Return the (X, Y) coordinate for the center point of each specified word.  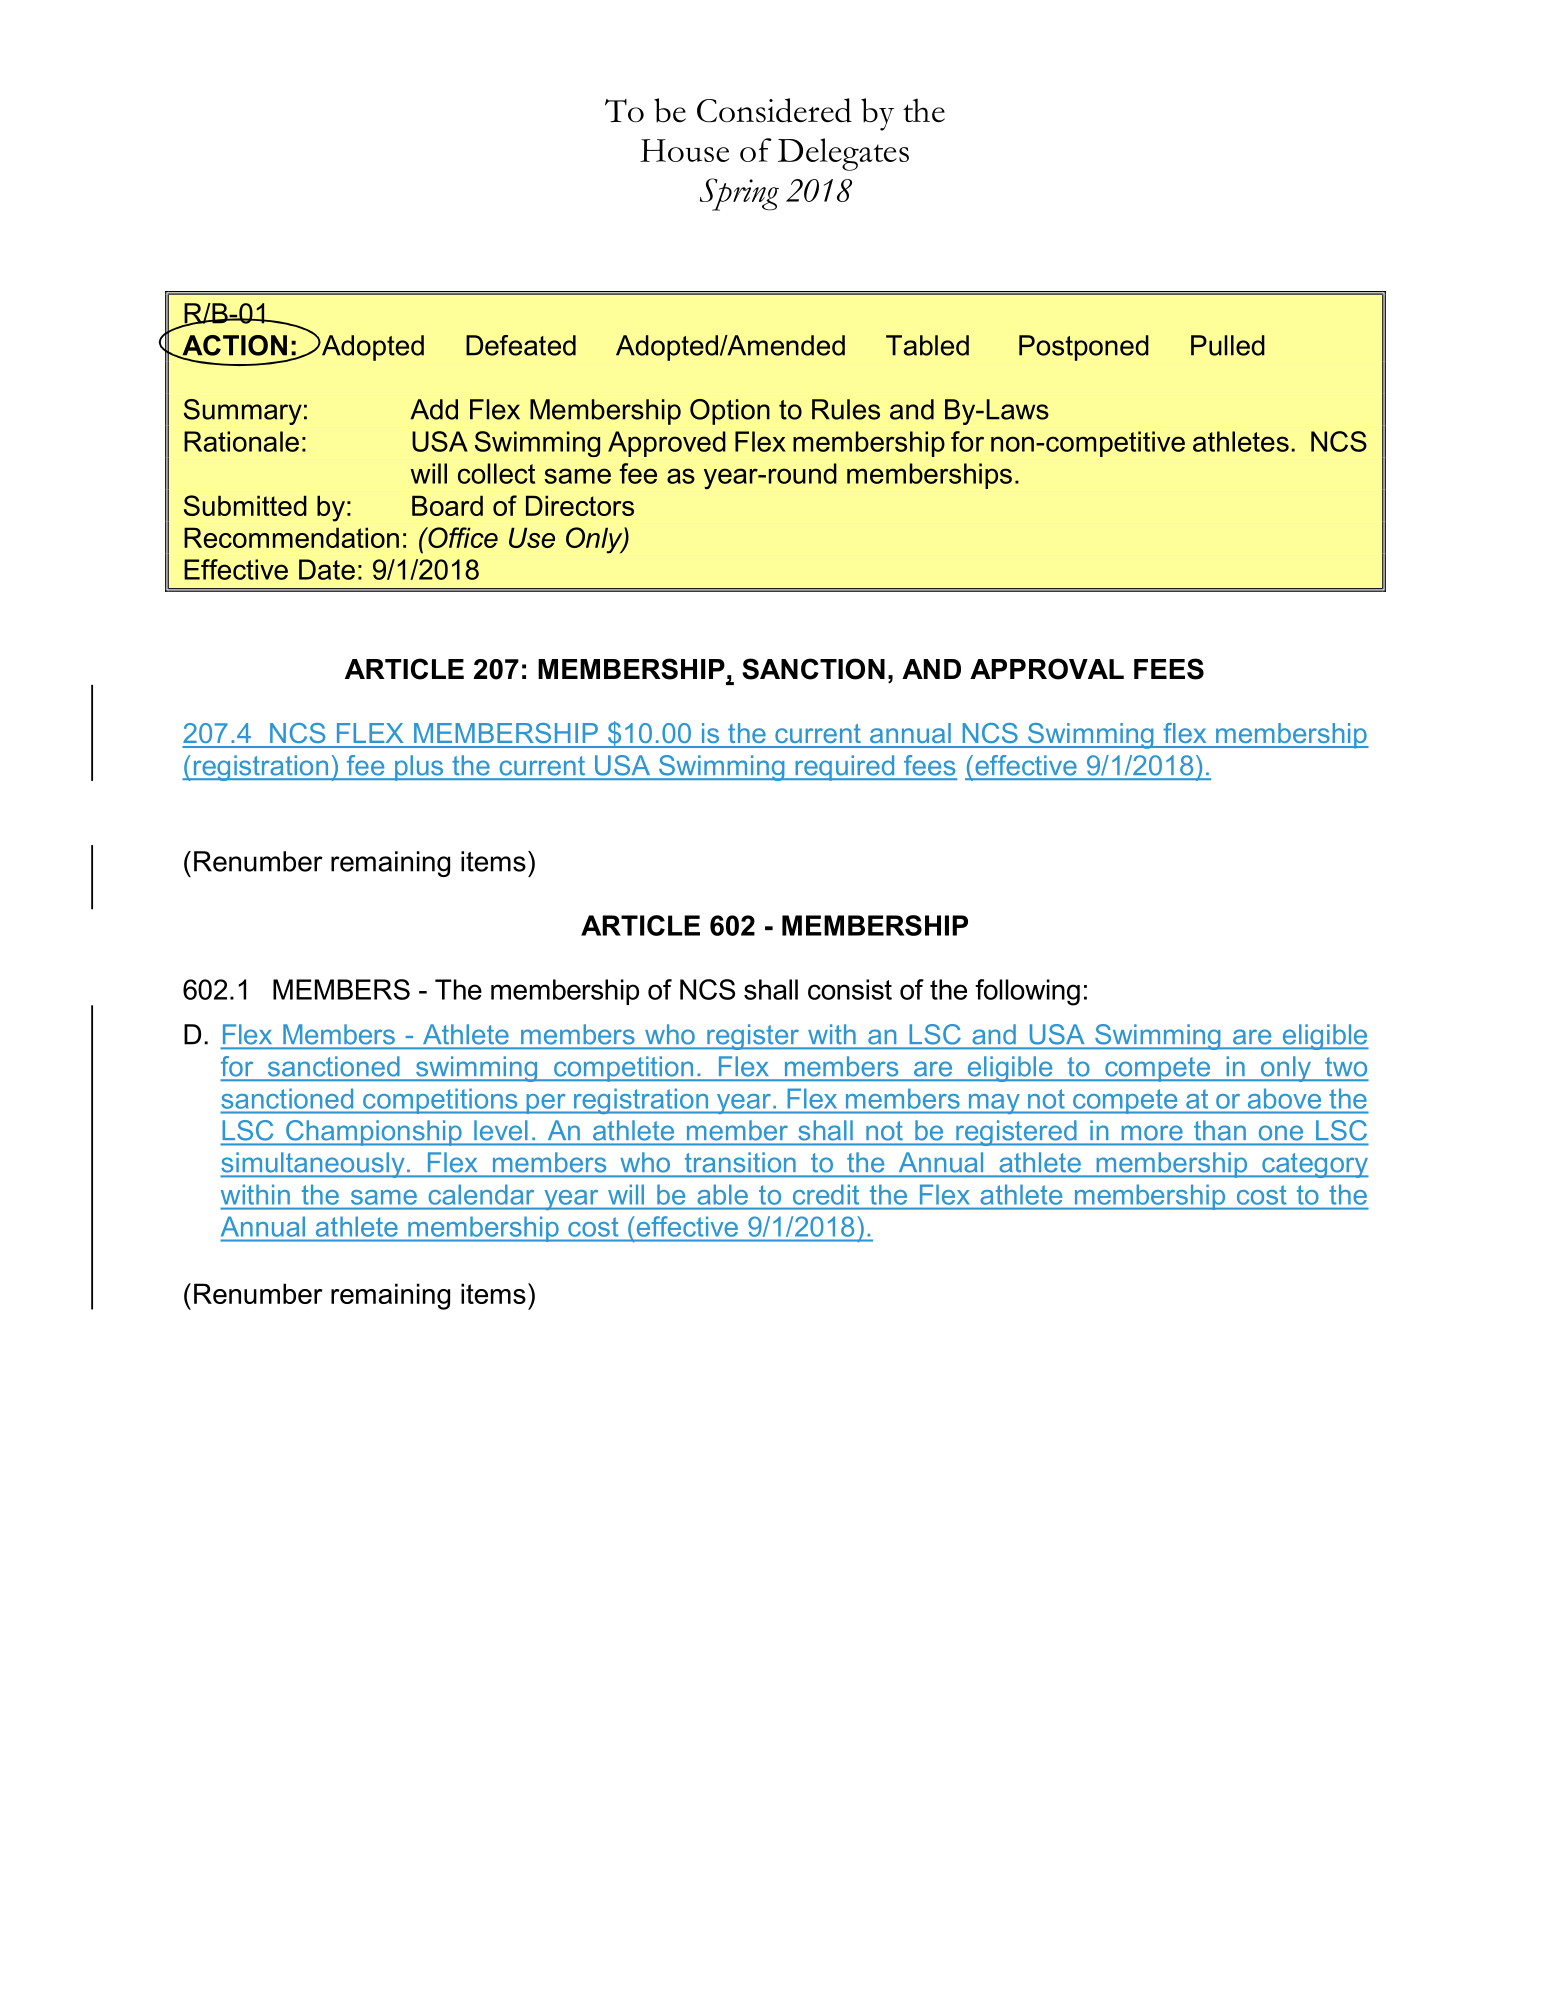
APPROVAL (1047, 669)
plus (419, 768)
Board (447, 505)
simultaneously (313, 1165)
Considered (774, 110)
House (684, 150)
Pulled (1228, 345)
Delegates (843, 154)
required (845, 768)
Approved (667, 444)
